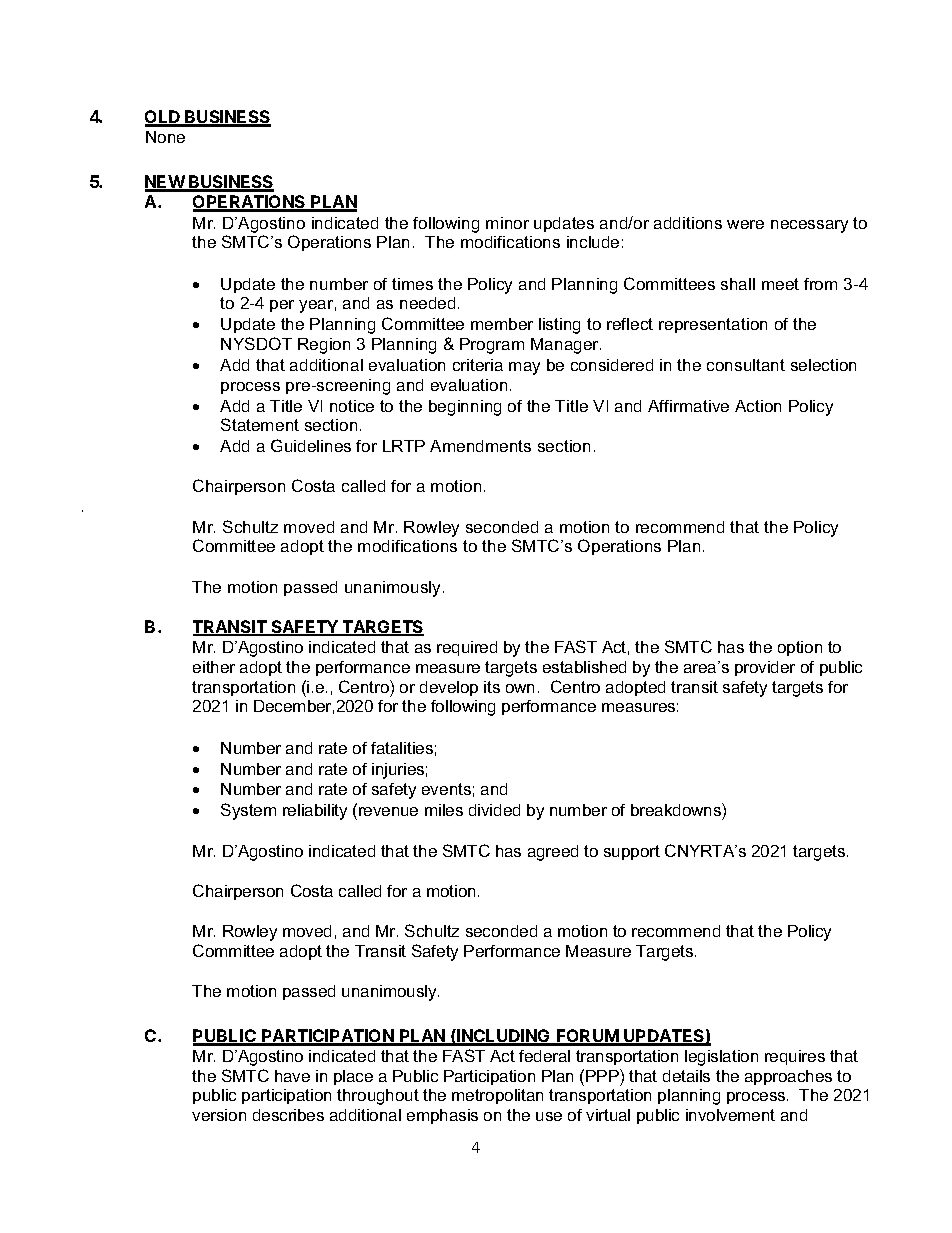  I want to click on option, so click(800, 648).
